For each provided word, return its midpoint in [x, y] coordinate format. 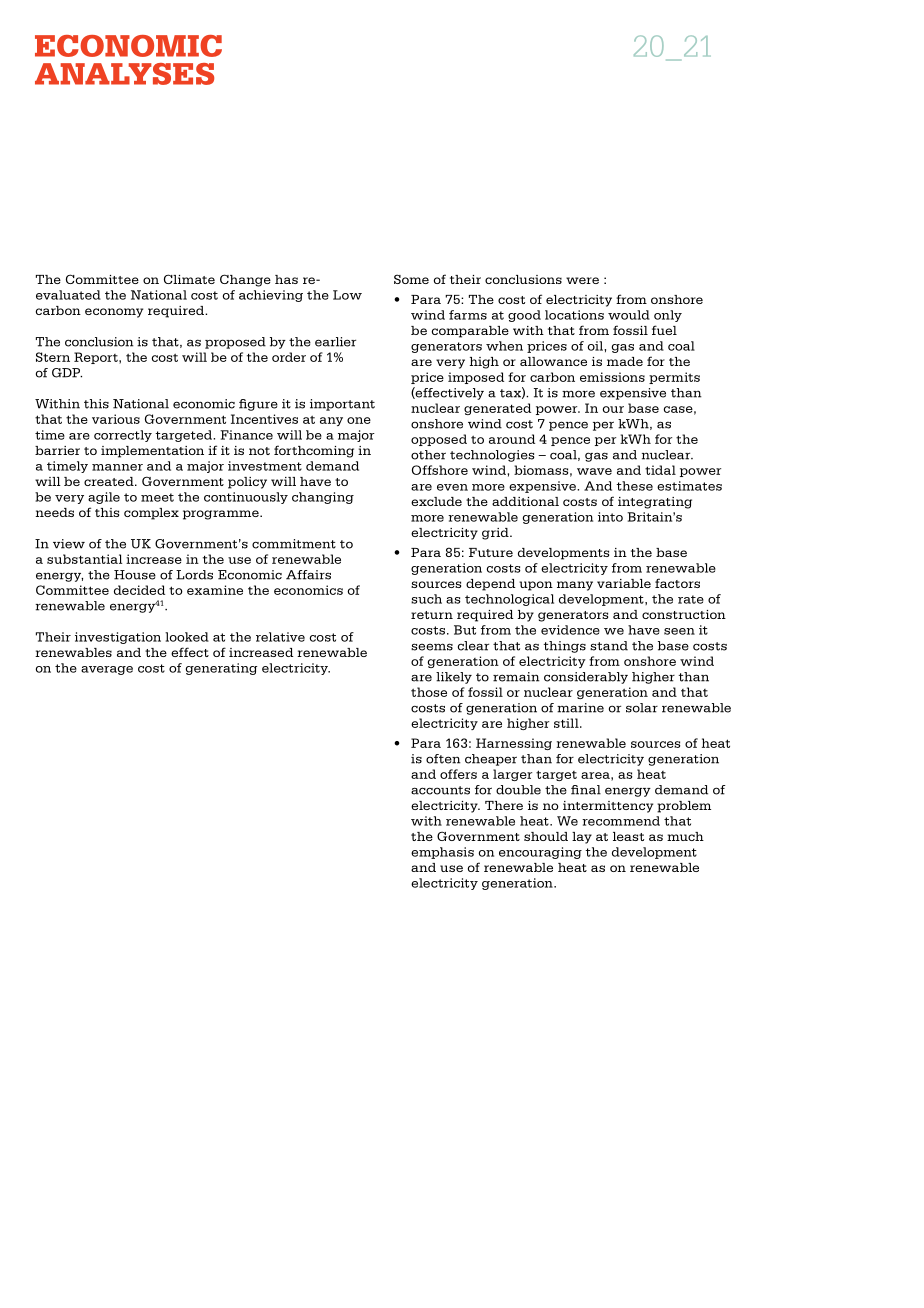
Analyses [124, 74]
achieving [271, 296]
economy [114, 313]
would [629, 315]
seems [432, 647]
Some [411, 279]
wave [594, 471]
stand [609, 646]
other [428, 455]
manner [117, 467]
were [582, 280]
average [107, 670]
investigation [118, 638]
